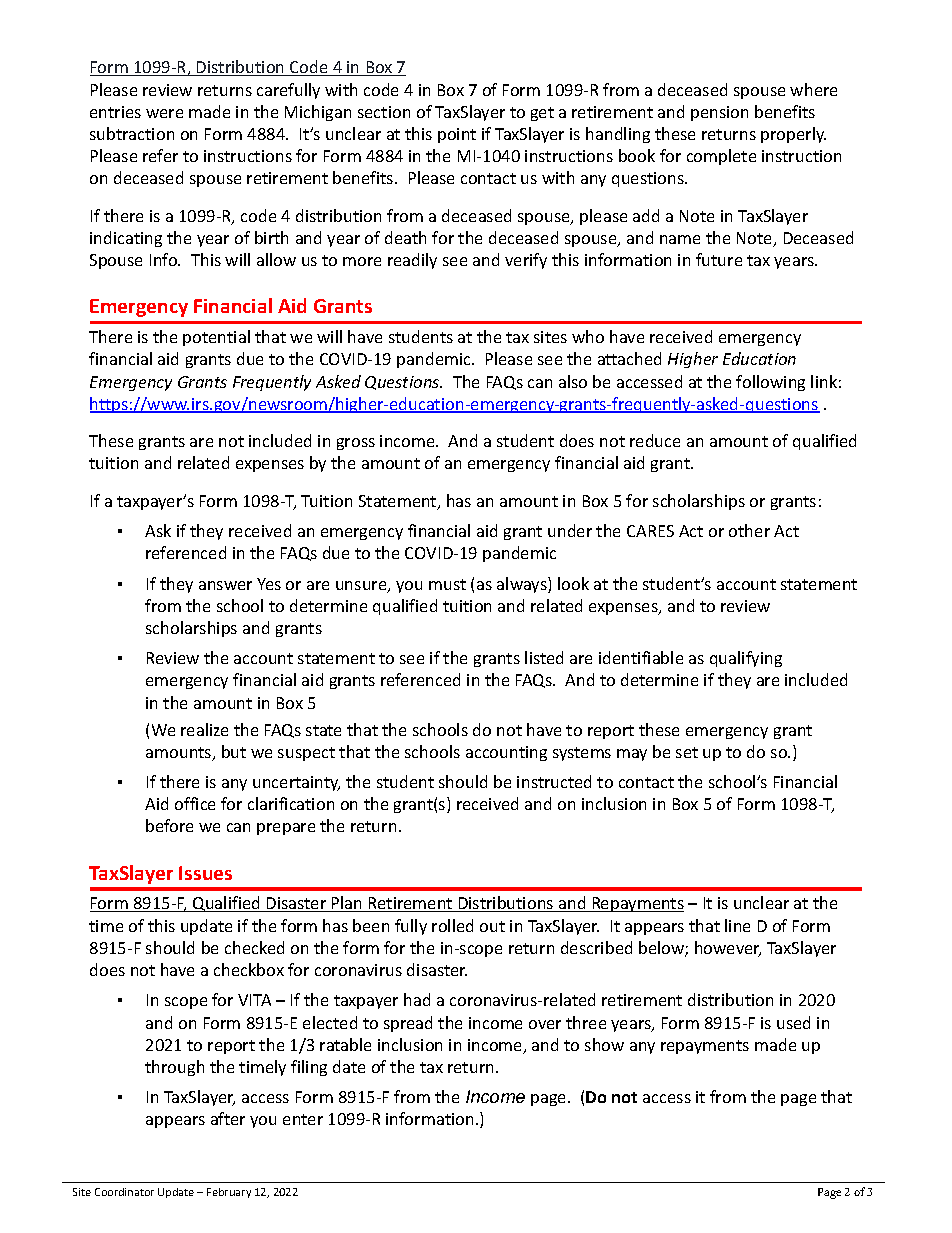 The height and width of the page is (1233, 952). What do you see at coordinates (303, 1119) in the page?
I see `enter` at bounding box center [303, 1119].
